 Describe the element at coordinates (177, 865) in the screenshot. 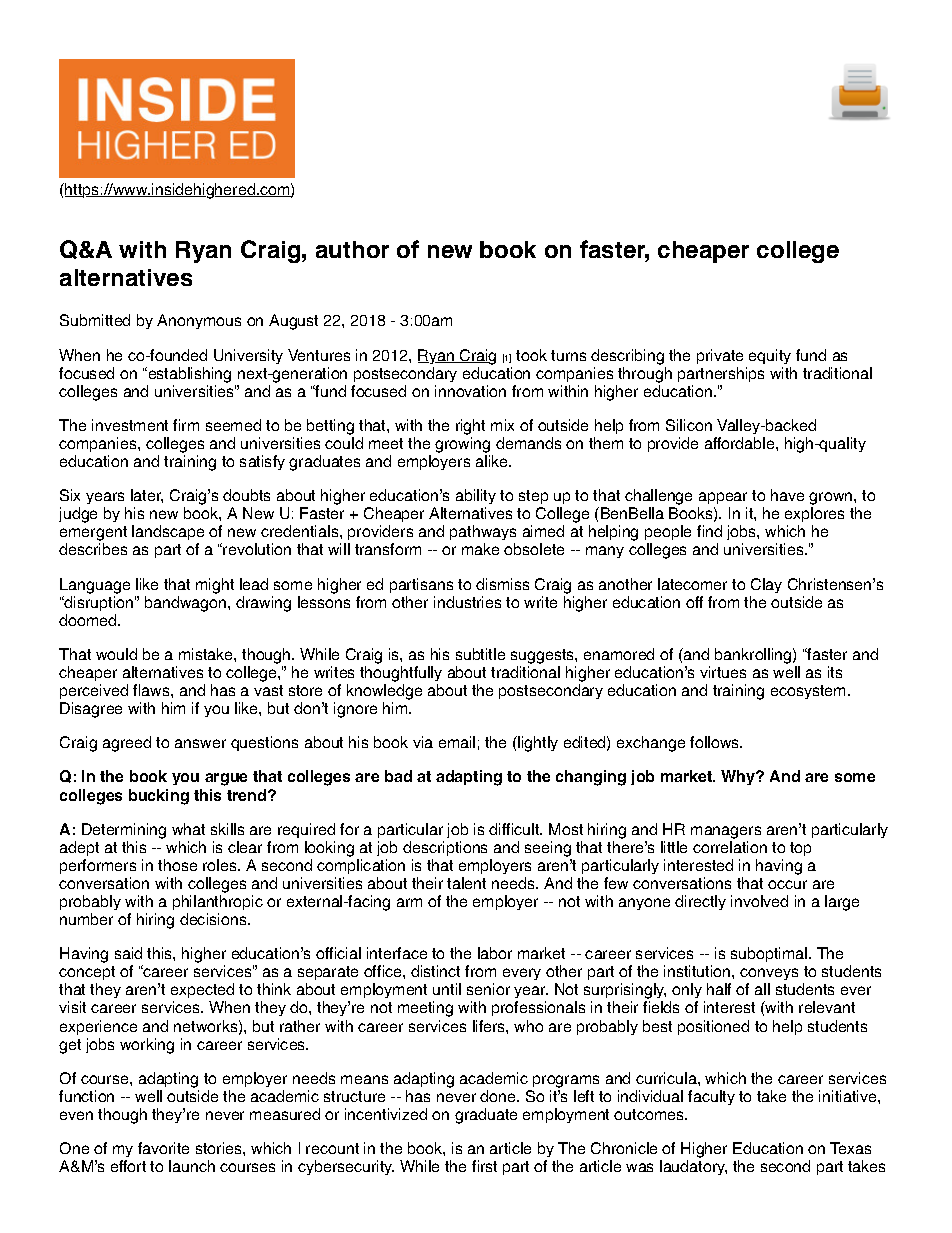

I see `those` at that location.
